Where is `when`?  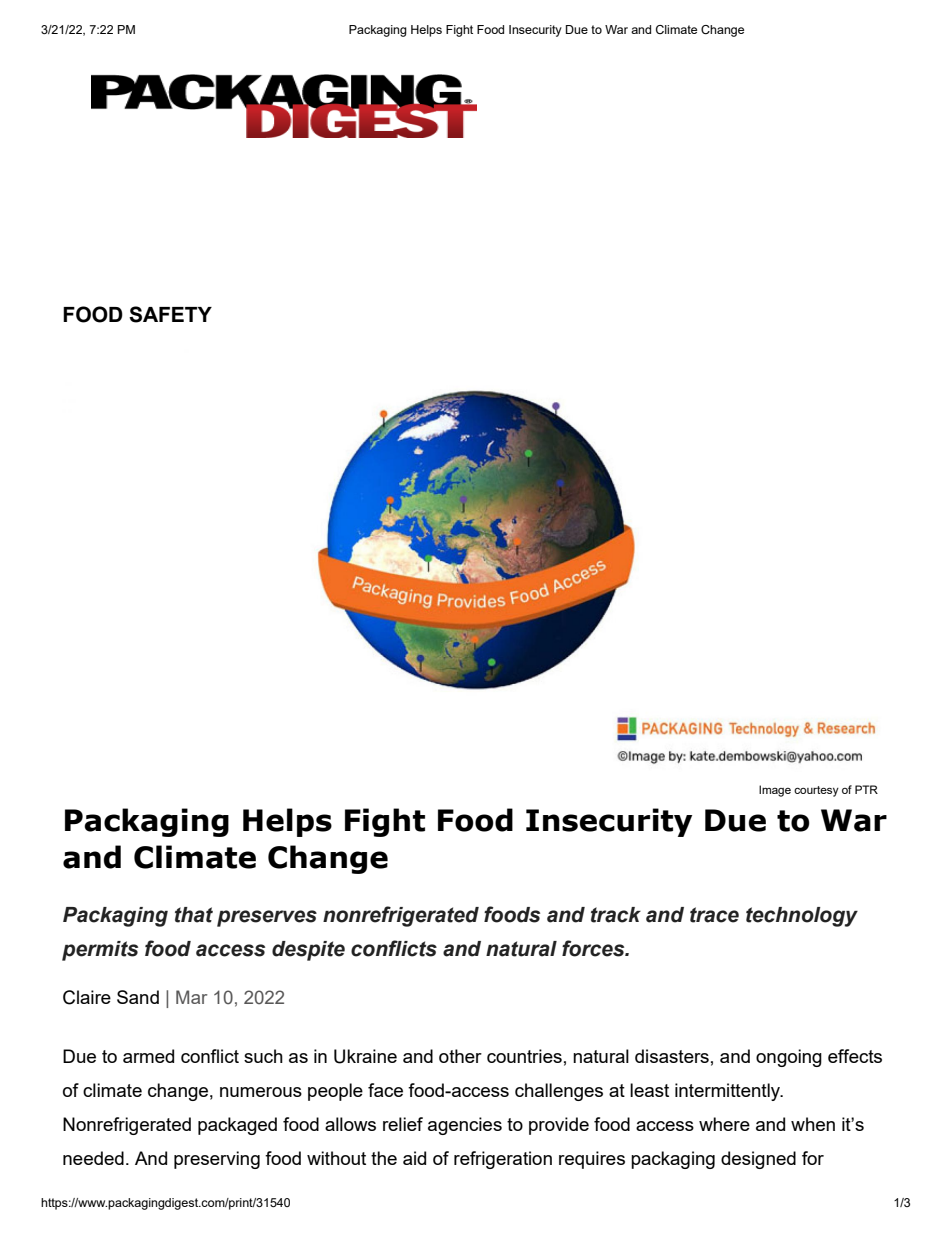 when is located at coordinates (813, 1124).
